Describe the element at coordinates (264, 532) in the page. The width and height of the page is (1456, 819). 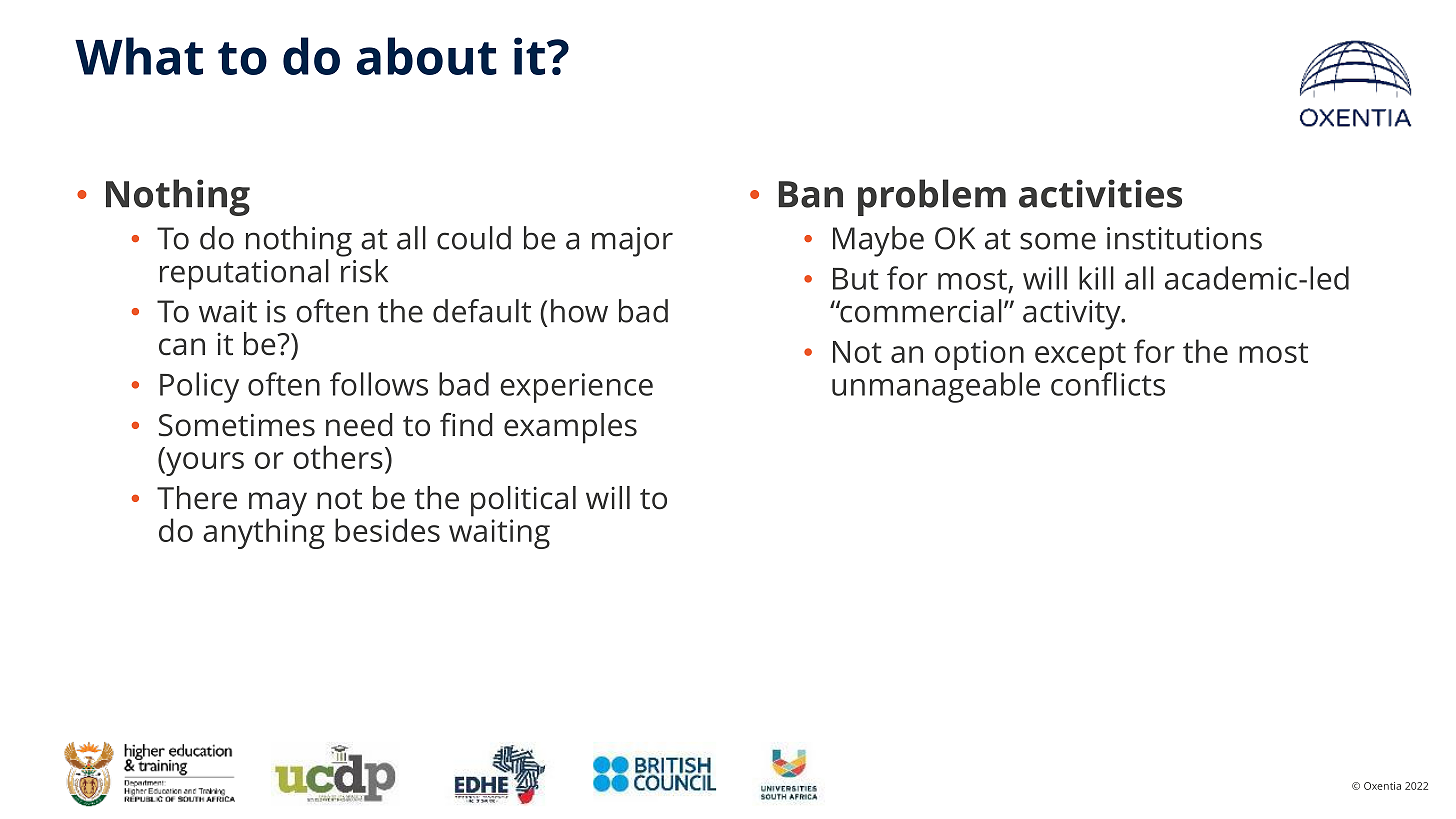
I see `anything` at that location.
